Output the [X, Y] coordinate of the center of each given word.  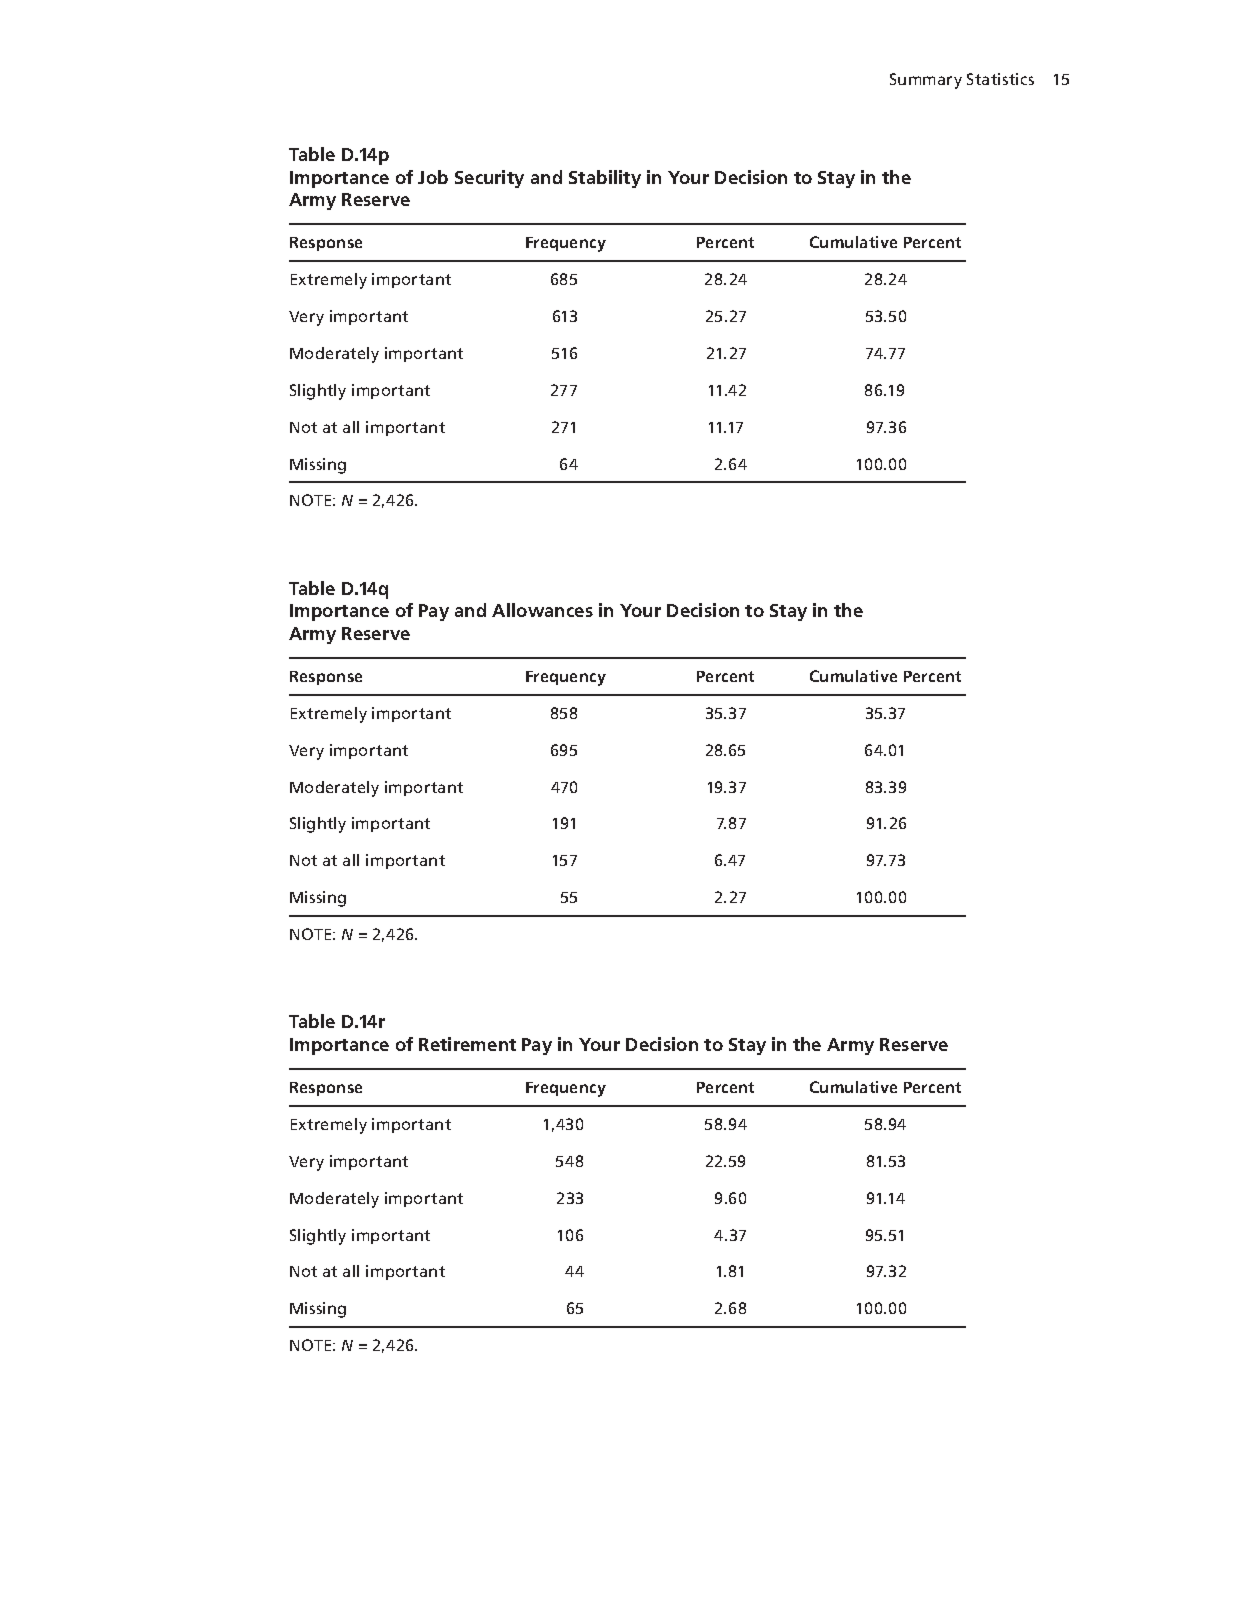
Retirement [467, 1044]
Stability [605, 179]
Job [433, 177]
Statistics [1000, 79]
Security [489, 179]
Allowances [542, 610]
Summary [926, 81]
